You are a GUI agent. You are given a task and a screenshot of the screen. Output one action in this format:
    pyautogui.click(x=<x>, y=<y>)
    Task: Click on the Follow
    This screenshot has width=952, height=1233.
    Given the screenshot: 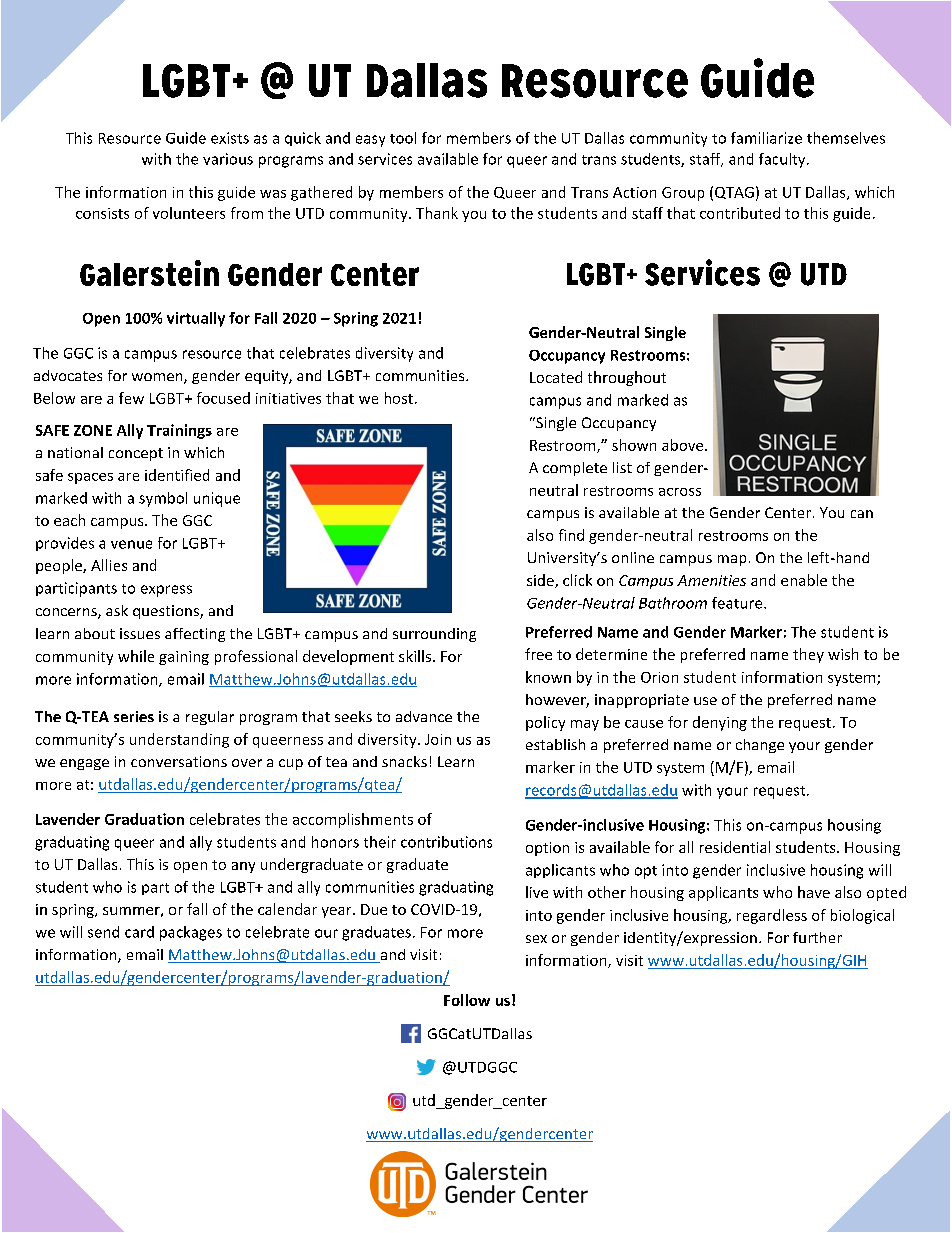 What is the action you would take?
    pyautogui.click(x=467, y=1000)
